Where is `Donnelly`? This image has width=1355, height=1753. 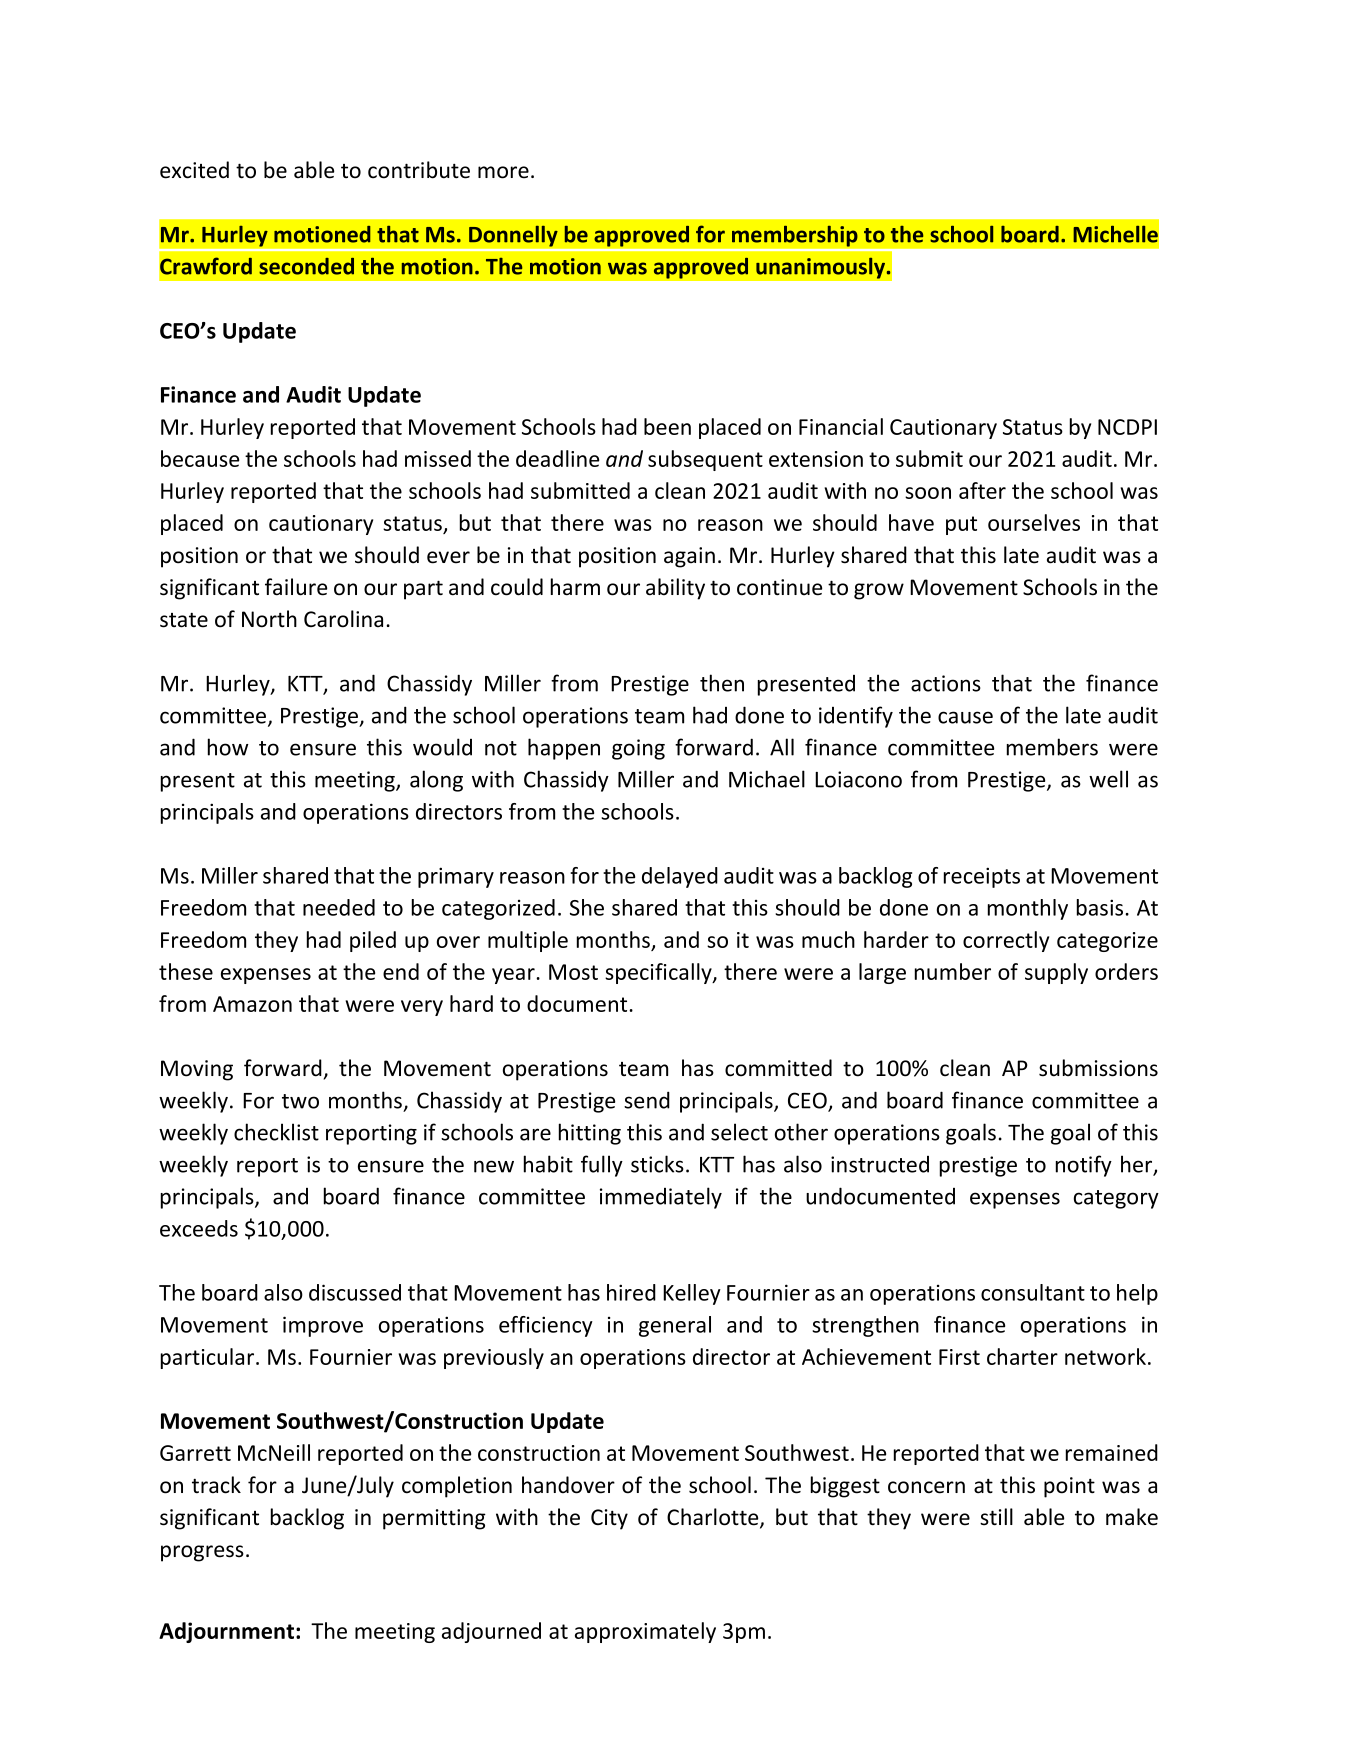
Donnelly is located at coordinates (513, 236).
